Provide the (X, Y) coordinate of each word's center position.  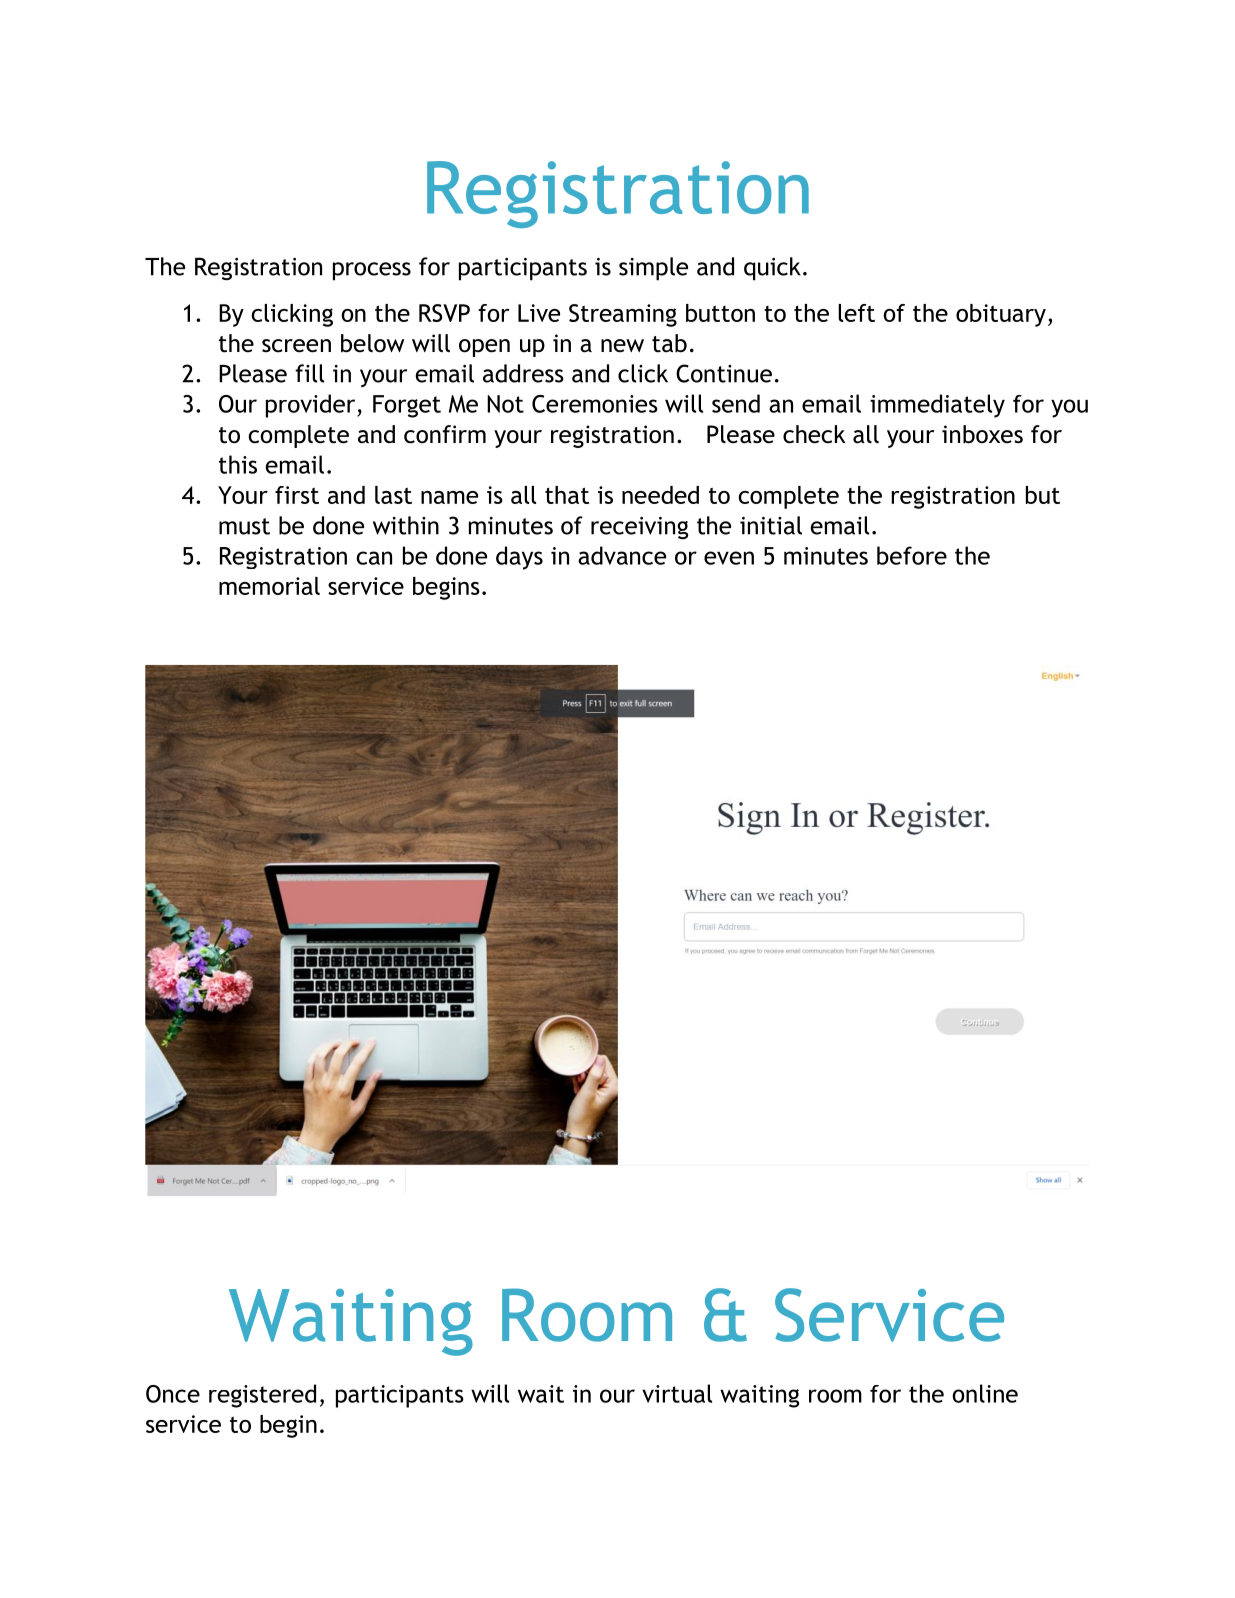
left (856, 313)
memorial (269, 586)
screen (296, 346)
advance (622, 555)
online (985, 1393)
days (519, 558)
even (729, 558)
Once (173, 1394)
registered (262, 1396)
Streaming (623, 315)
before (912, 555)
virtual (677, 1393)
